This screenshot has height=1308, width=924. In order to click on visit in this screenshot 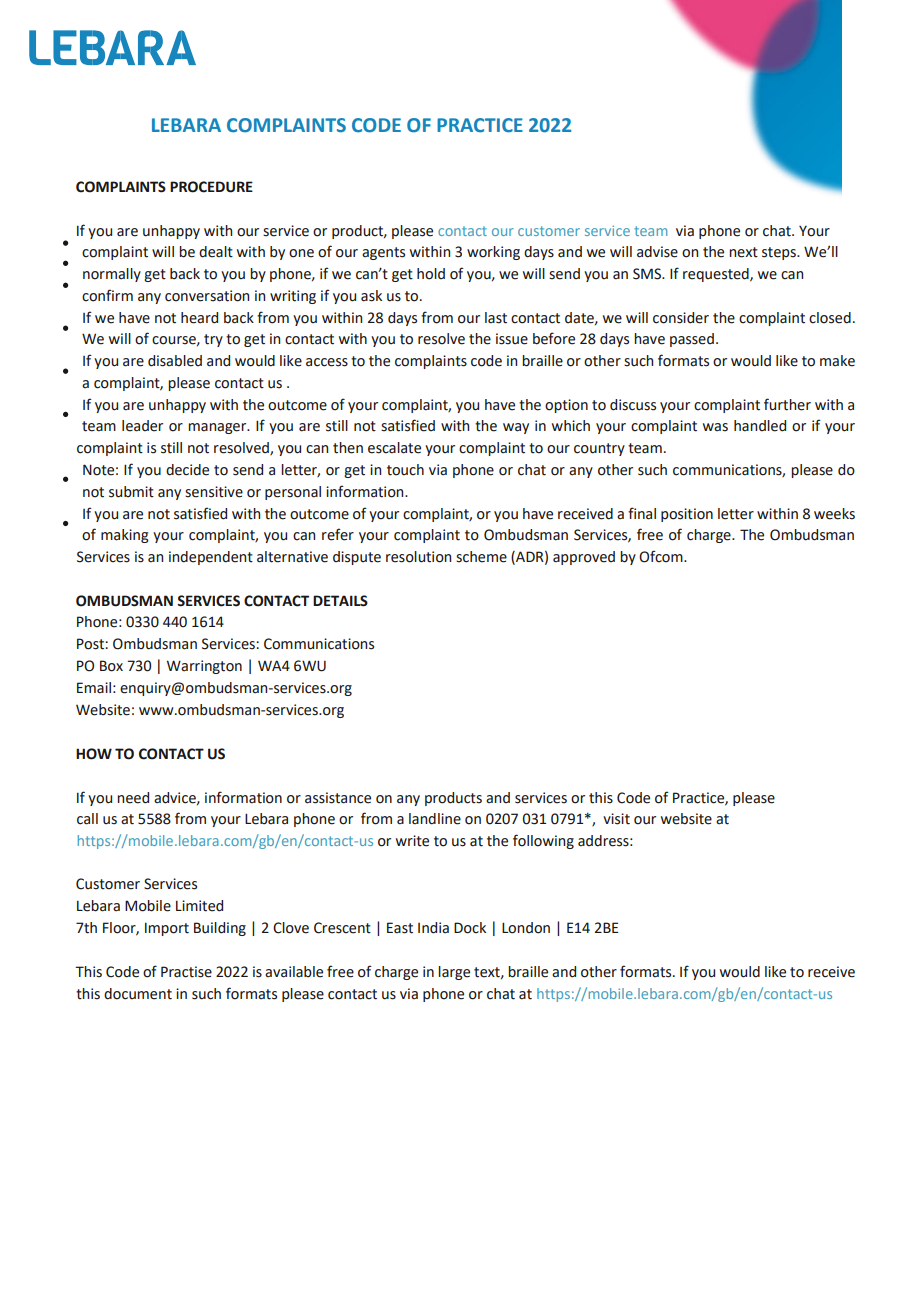, I will do `click(616, 819)`.
